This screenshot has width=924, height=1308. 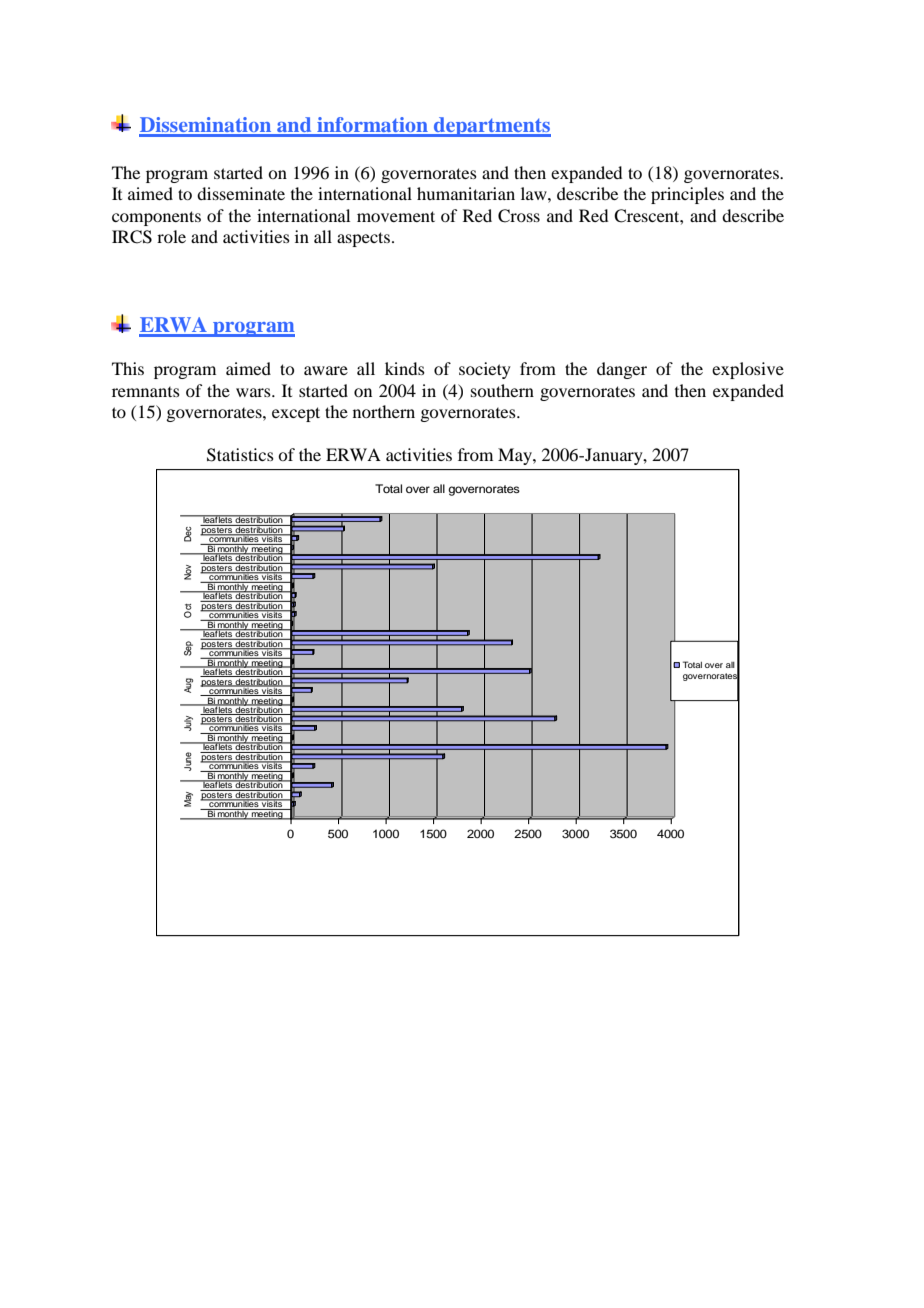 What do you see at coordinates (156, 218) in the screenshot?
I see `components` at bounding box center [156, 218].
